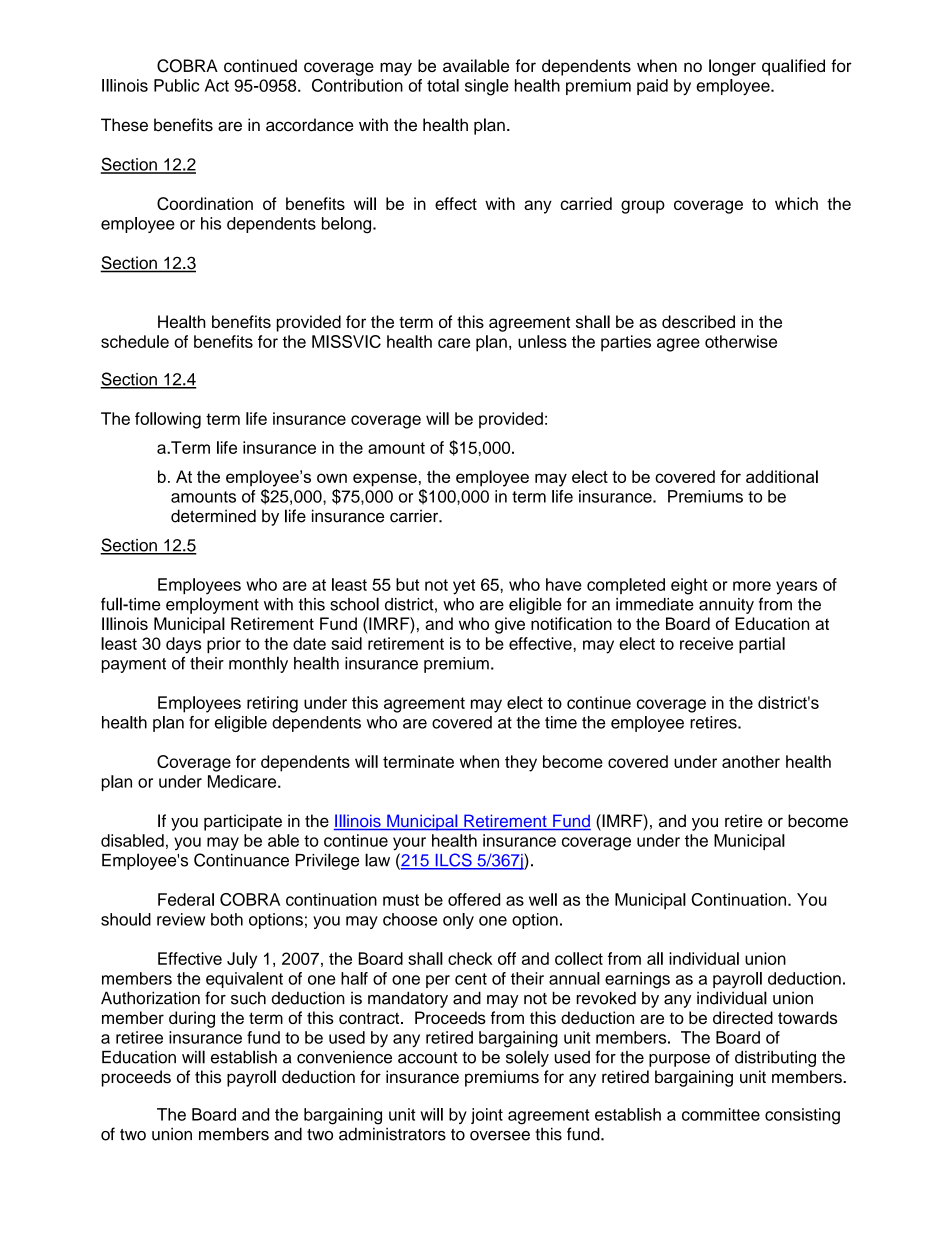 The width and height of the screenshot is (952, 1233). What do you see at coordinates (732, 67) in the screenshot?
I see `longer` at bounding box center [732, 67].
